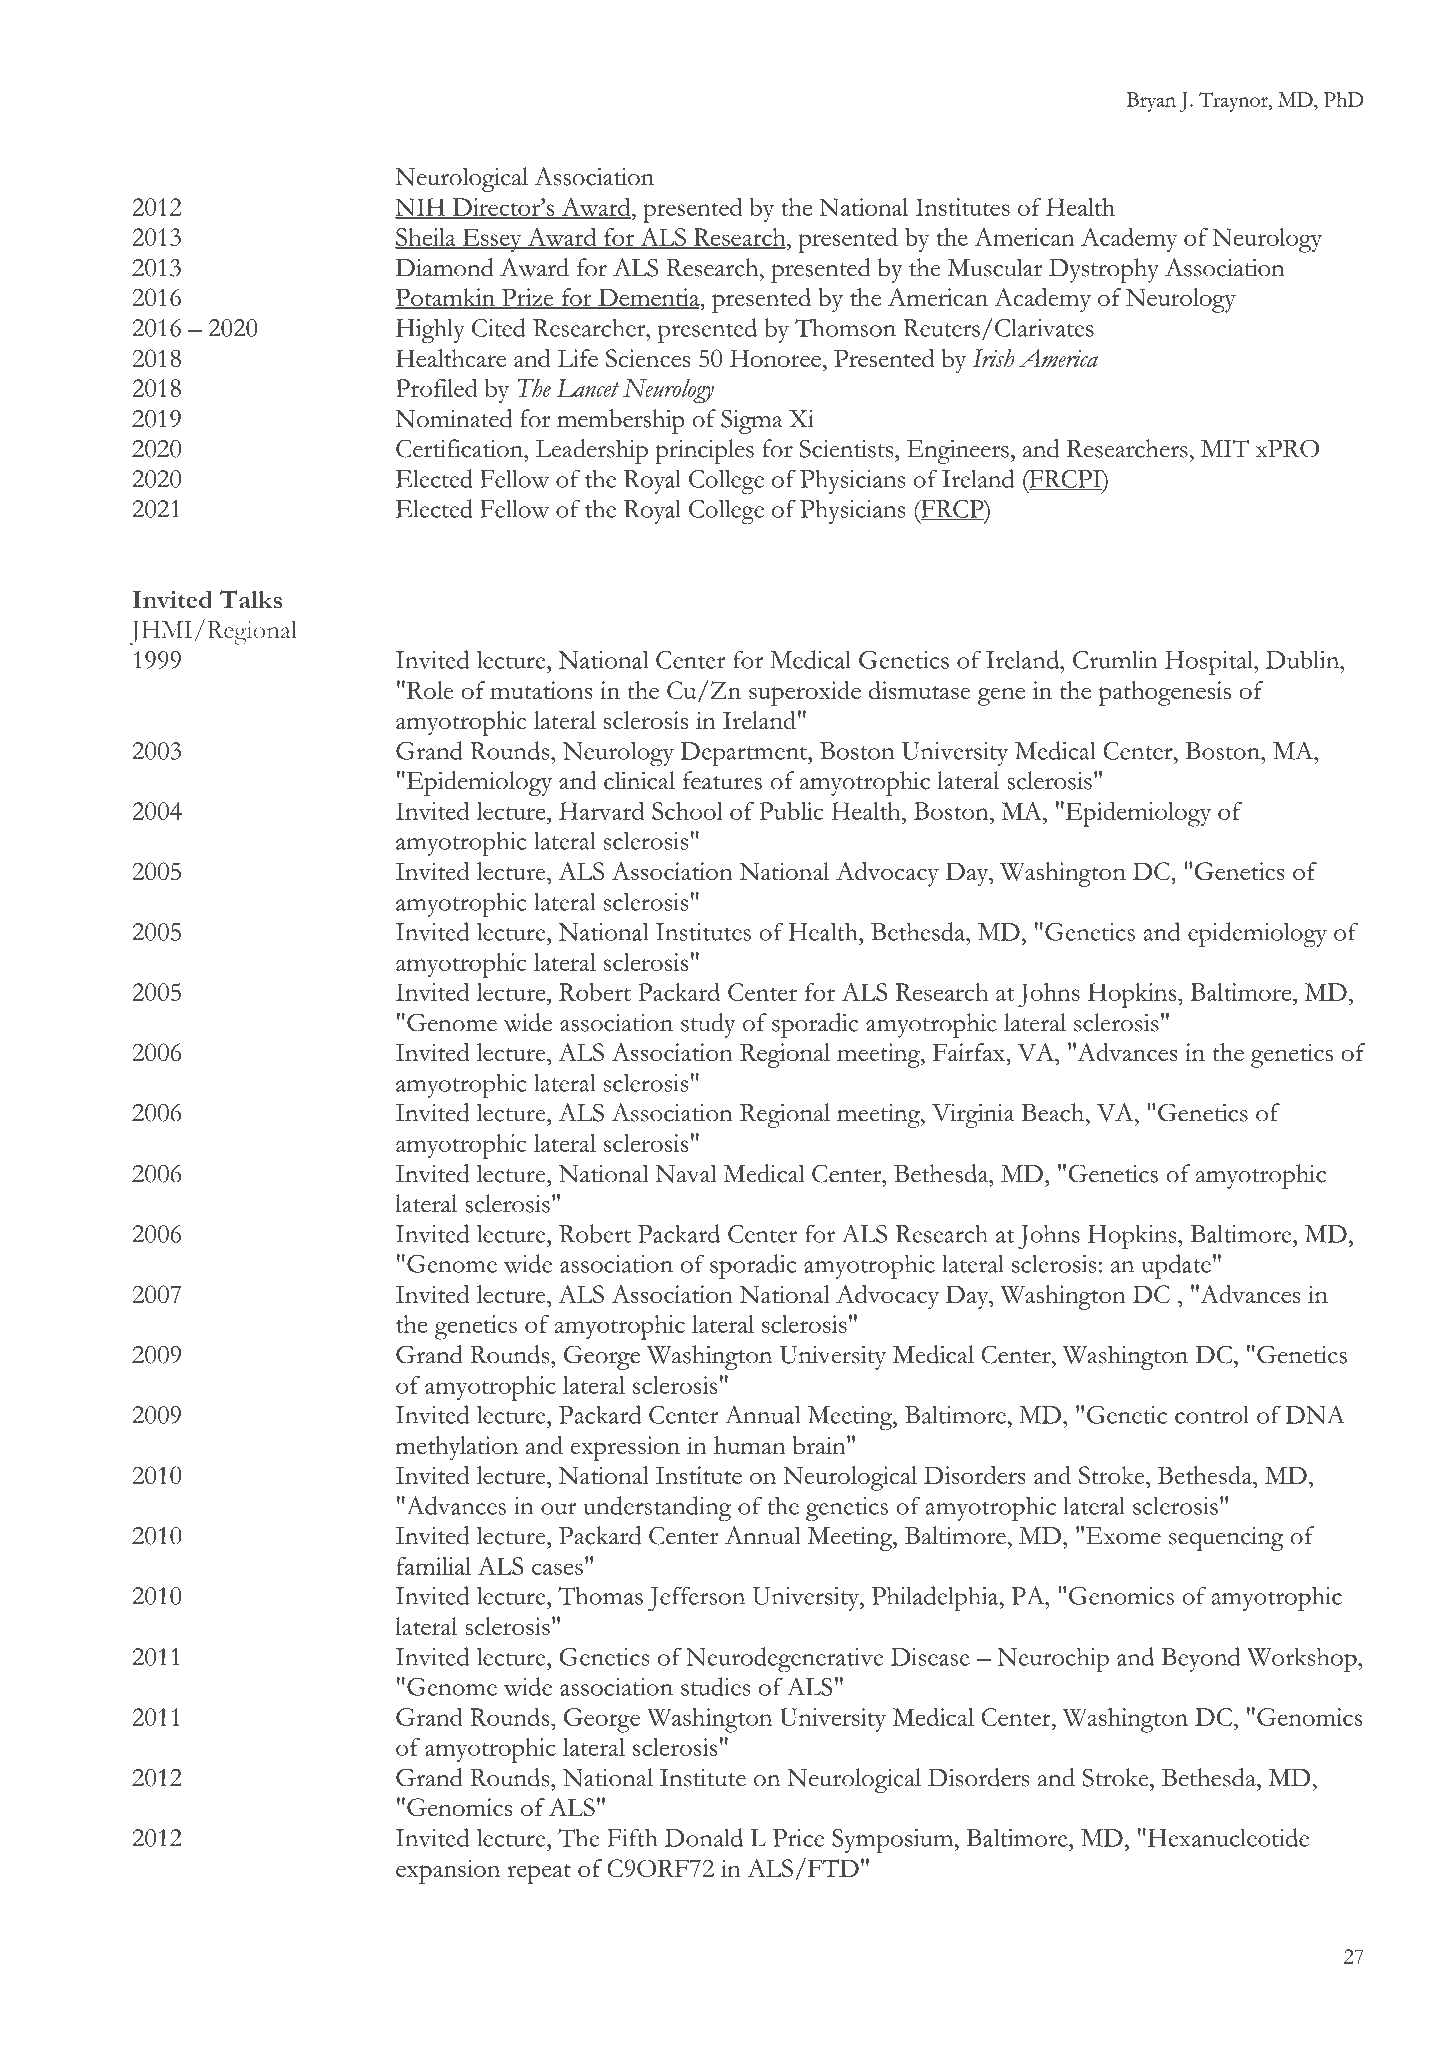 The image size is (1452, 2055). Describe the element at coordinates (429, 690) in the page. I see `Role` at that location.
